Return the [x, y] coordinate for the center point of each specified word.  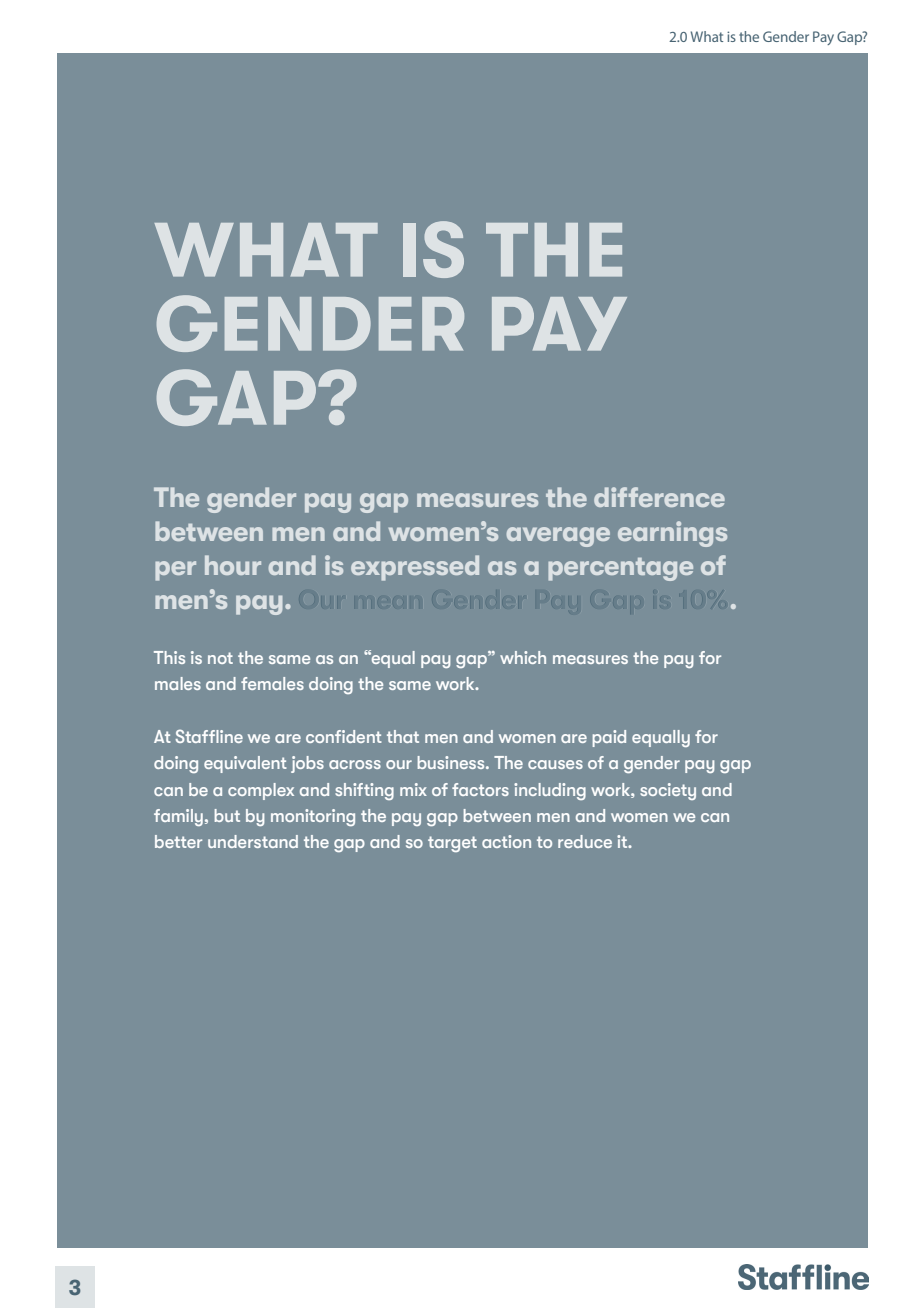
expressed [415, 568]
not [220, 658]
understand [253, 841]
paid [609, 738]
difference [659, 497]
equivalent [245, 764]
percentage [620, 569]
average [558, 537]
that [403, 736]
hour [233, 565]
